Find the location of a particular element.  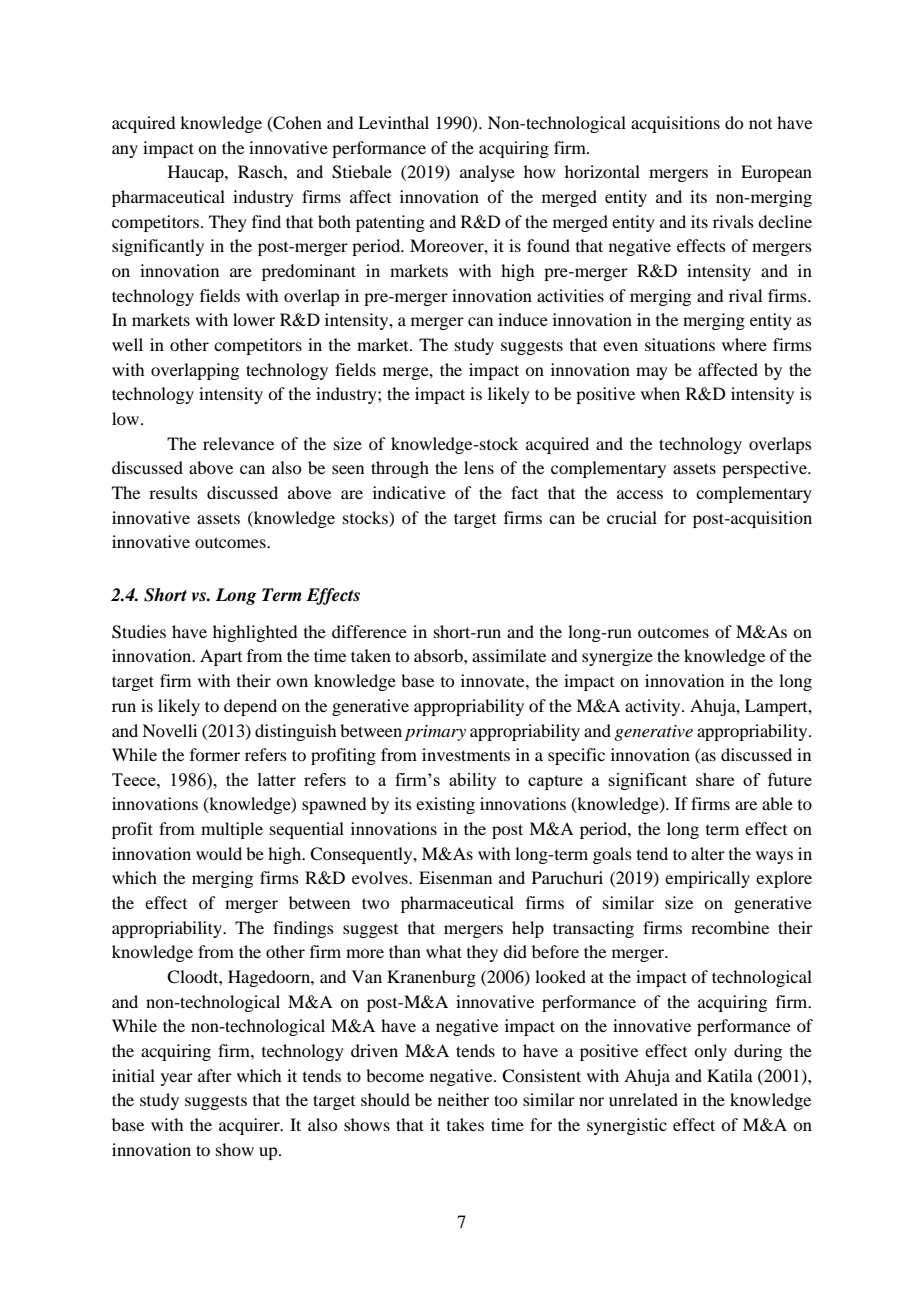

Apart is located at coordinates (221, 657).
